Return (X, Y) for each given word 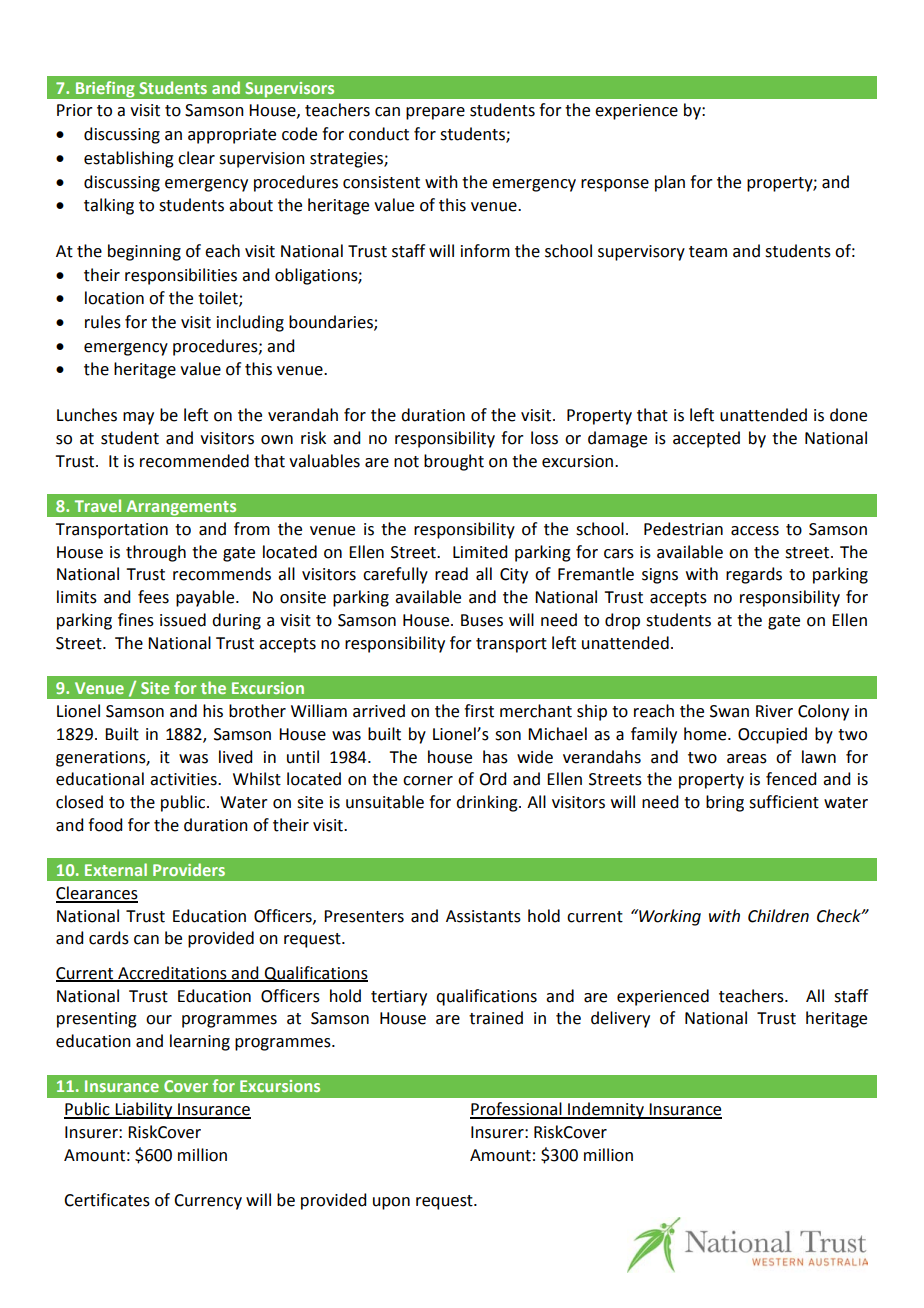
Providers (189, 869)
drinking (488, 803)
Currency (208, 1202)
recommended (194, 461)
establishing (129, 159)
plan (670, 183)
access (755, 531)
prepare (435, 113)
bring (725, 803)
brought (454, 462)
